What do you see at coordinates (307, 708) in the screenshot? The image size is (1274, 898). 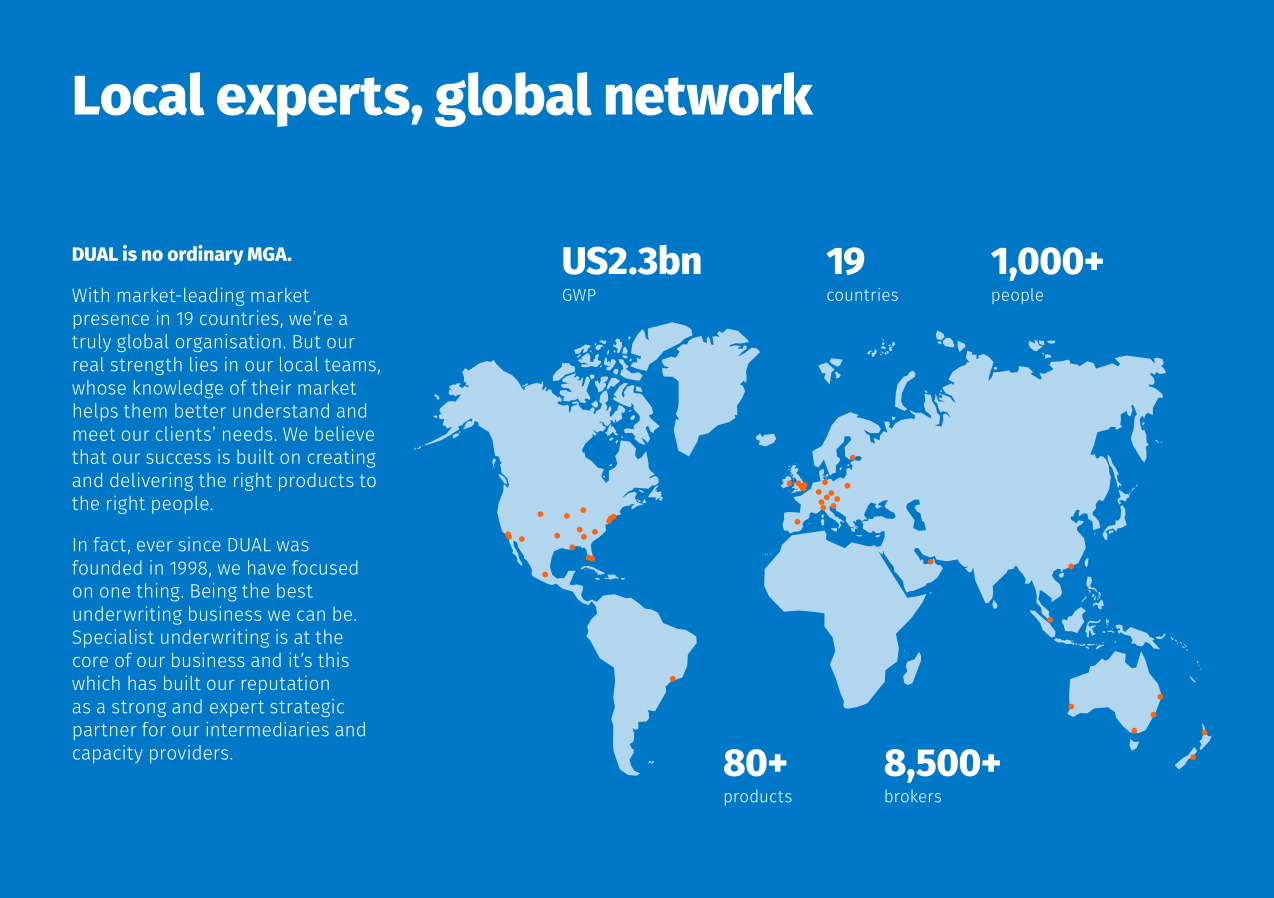 I see `strategic` at bounding box center [307, 708].
